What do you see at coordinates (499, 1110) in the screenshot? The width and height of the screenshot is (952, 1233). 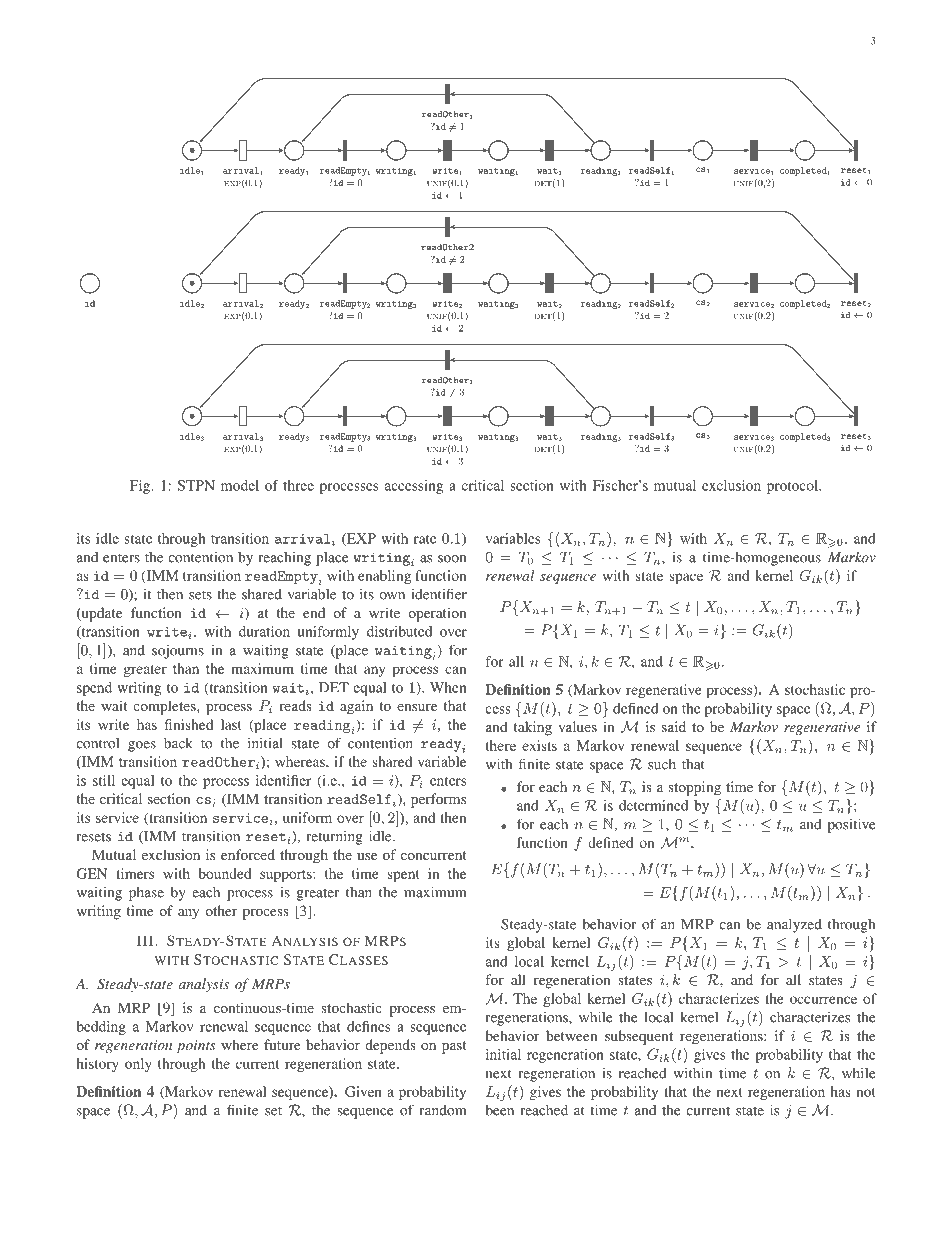 I see `been` at bounding box center [499, 1110].
